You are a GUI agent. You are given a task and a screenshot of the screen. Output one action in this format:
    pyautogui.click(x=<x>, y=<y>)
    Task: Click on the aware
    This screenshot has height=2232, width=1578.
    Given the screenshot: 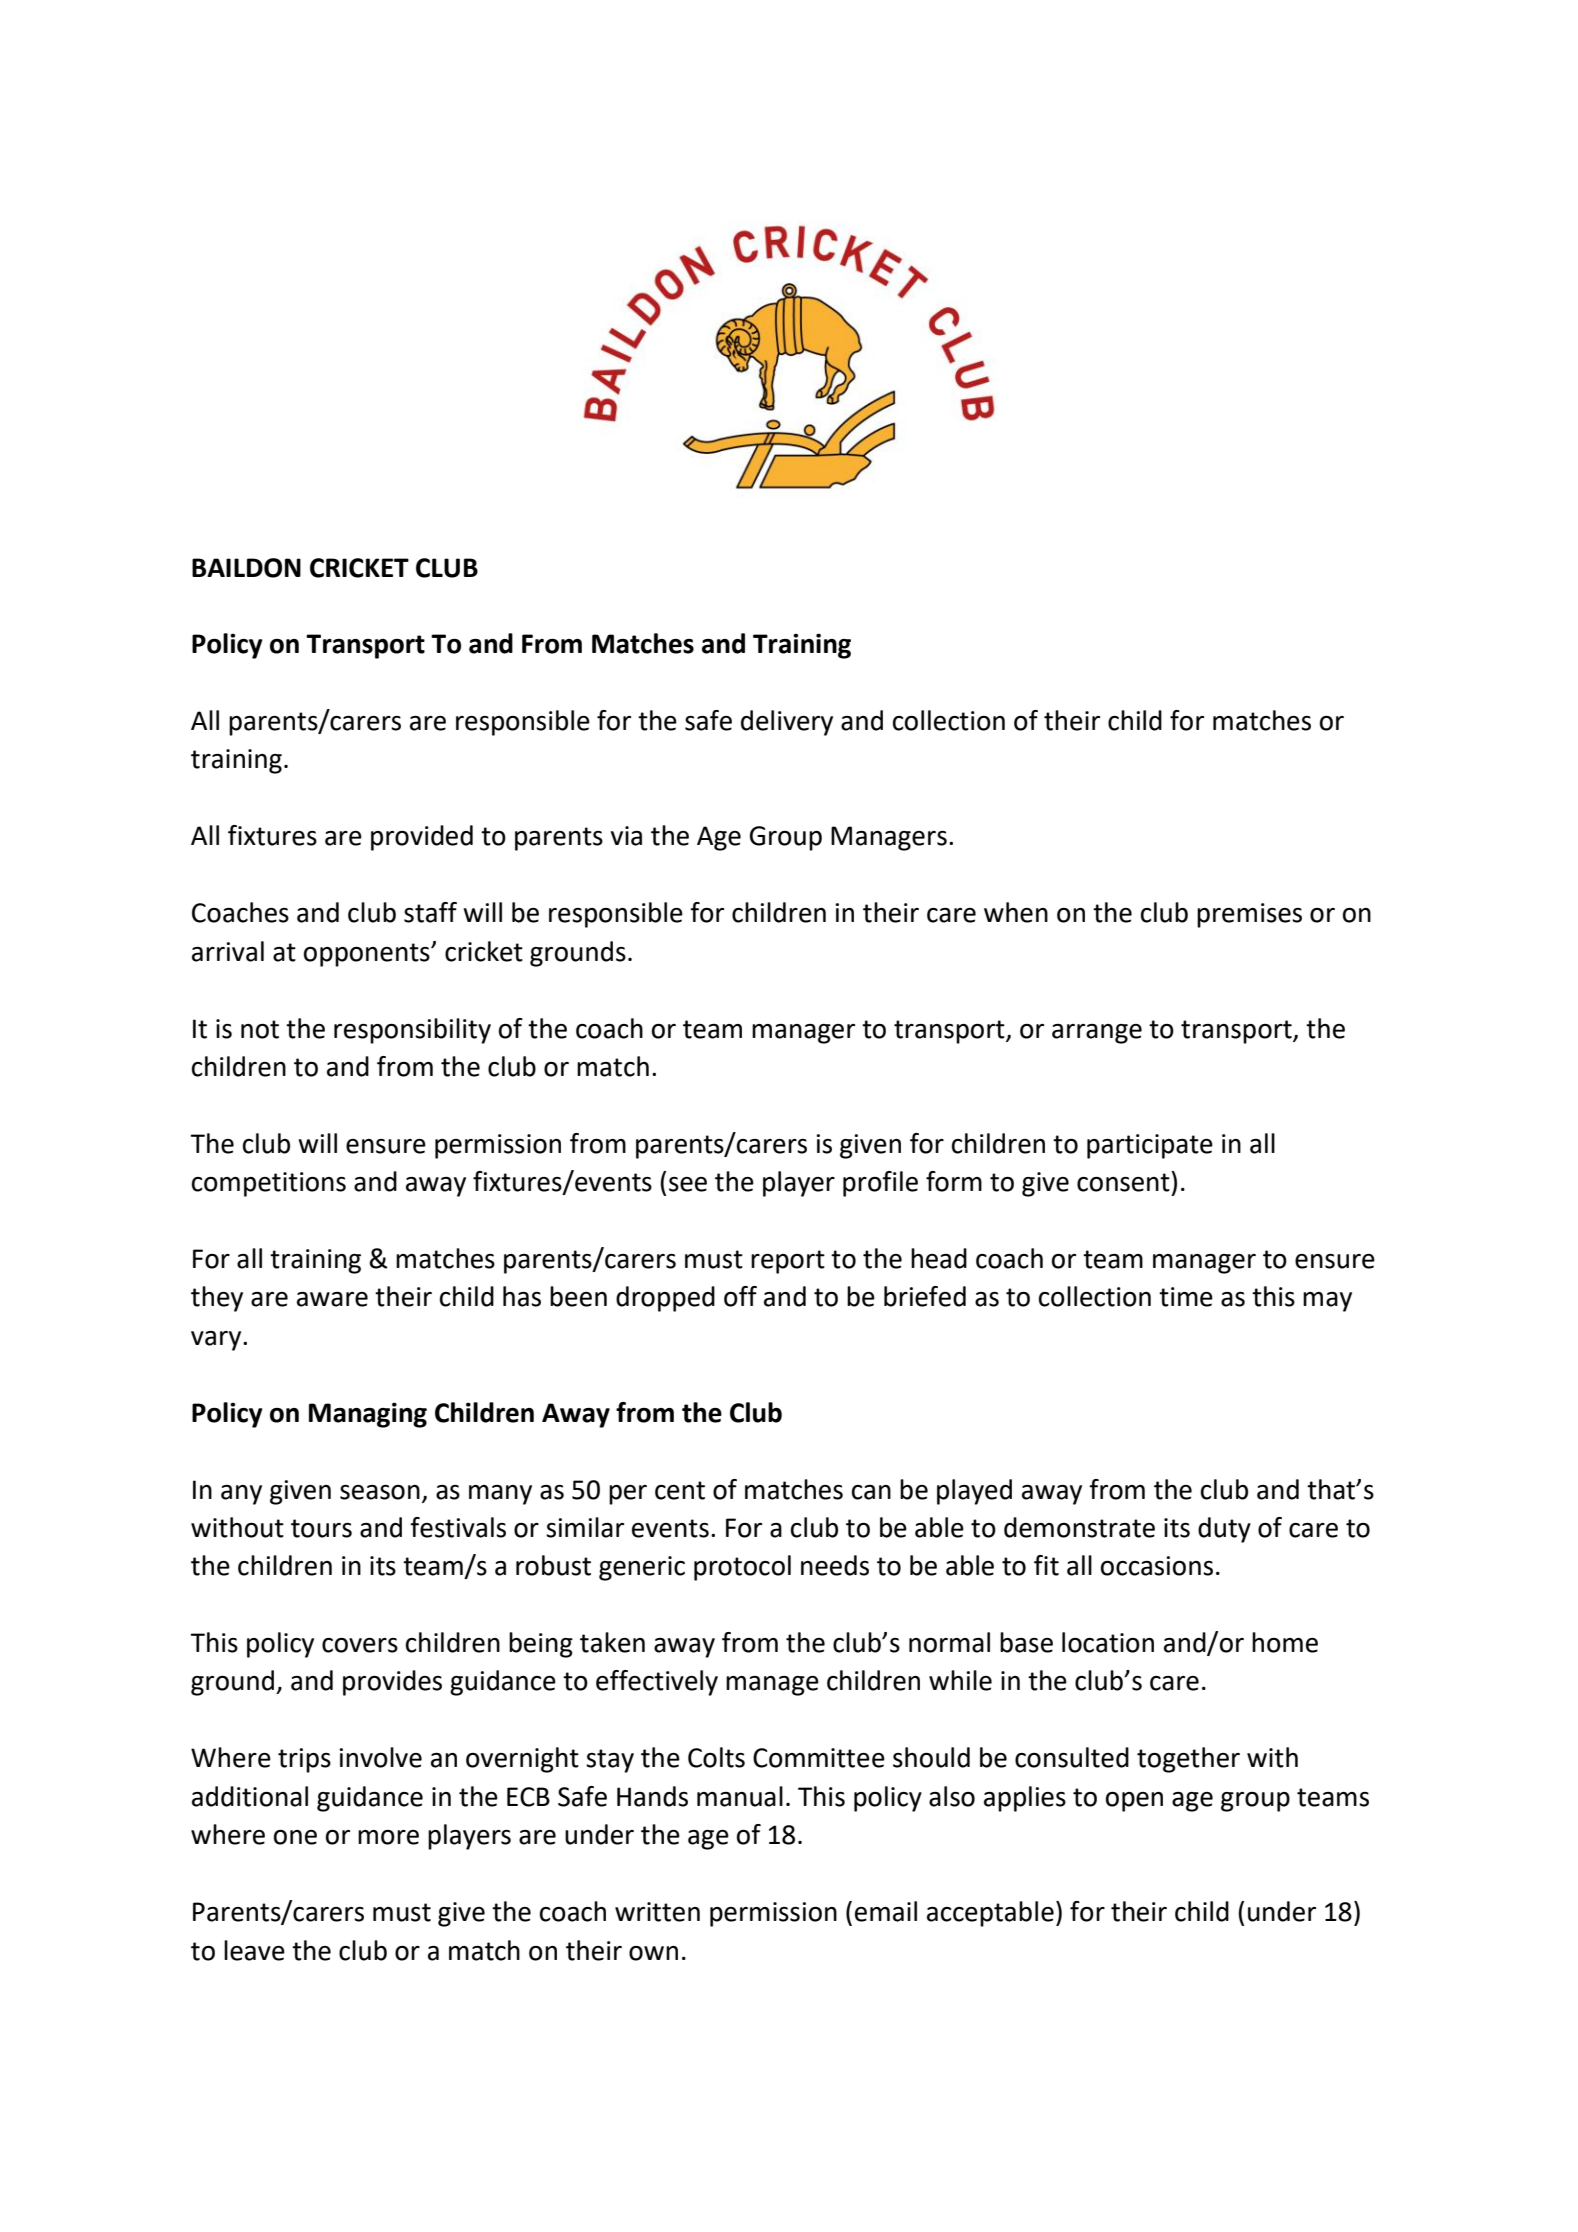 What is the action you would take?
    pyautogui.click(x=332, y=1299)
